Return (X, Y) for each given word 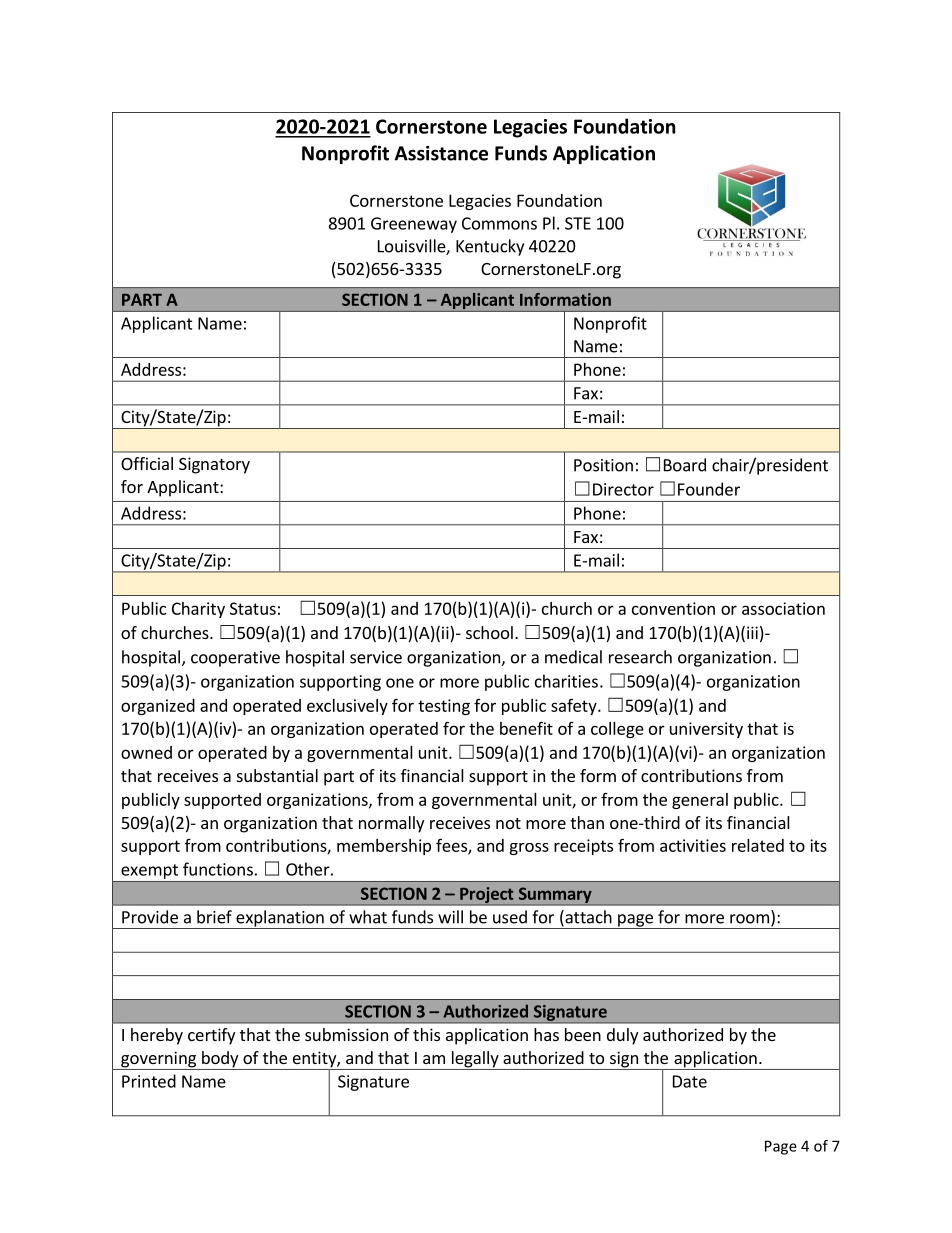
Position (603, 465)
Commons (499, 223)
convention (673, 608)
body (220, 1060)
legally (475, 1060)
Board (685, 465)
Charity (198, 610)
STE (578, 223)
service (376, 657)
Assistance (441, 153)
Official (147, 463)
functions (218, 869)
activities (693, 845)
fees (452, 846)
